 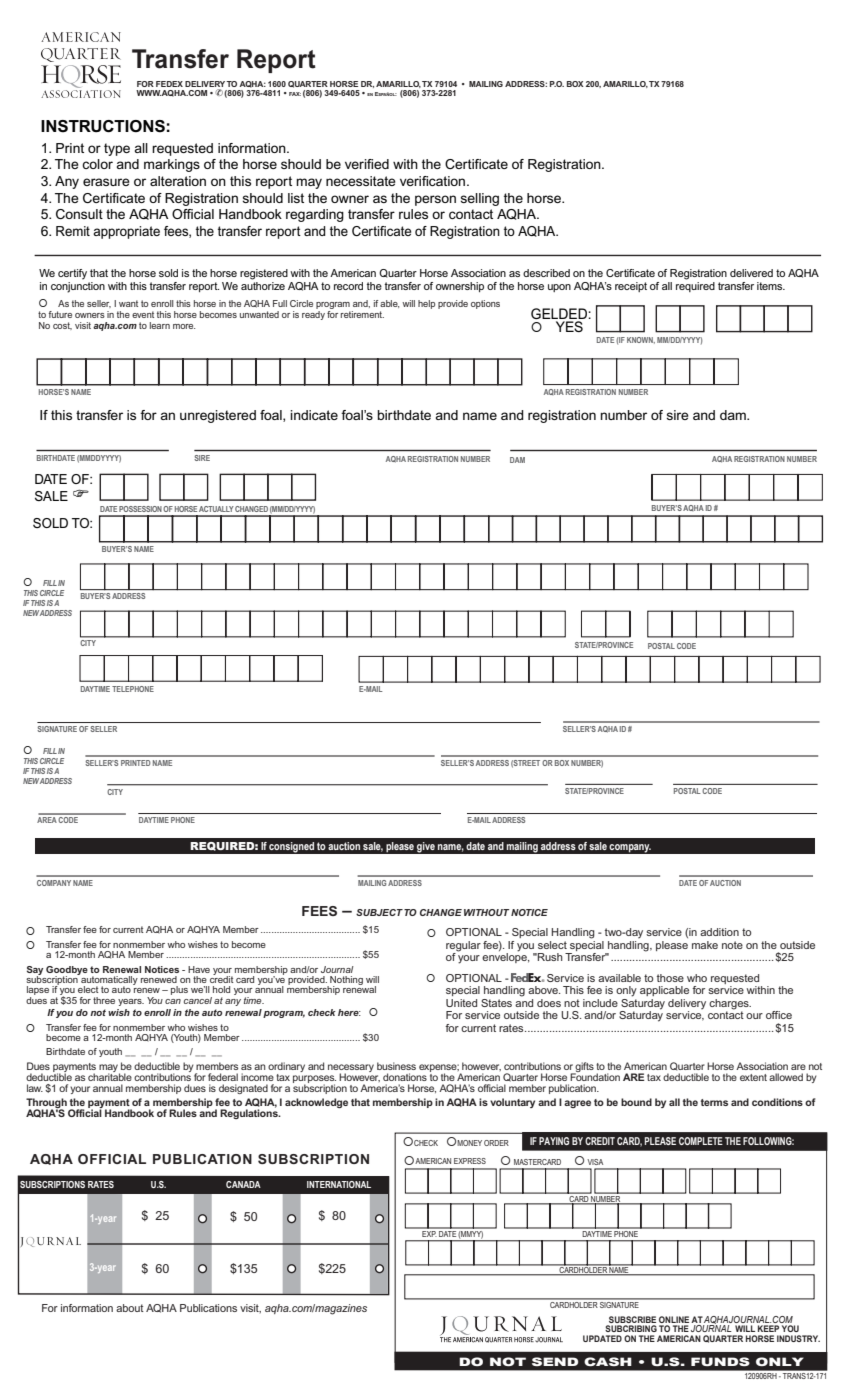 What do you see at coordinates (367, 164) in the screenshot?
I see `verified` at bounding box center [367, 164].
